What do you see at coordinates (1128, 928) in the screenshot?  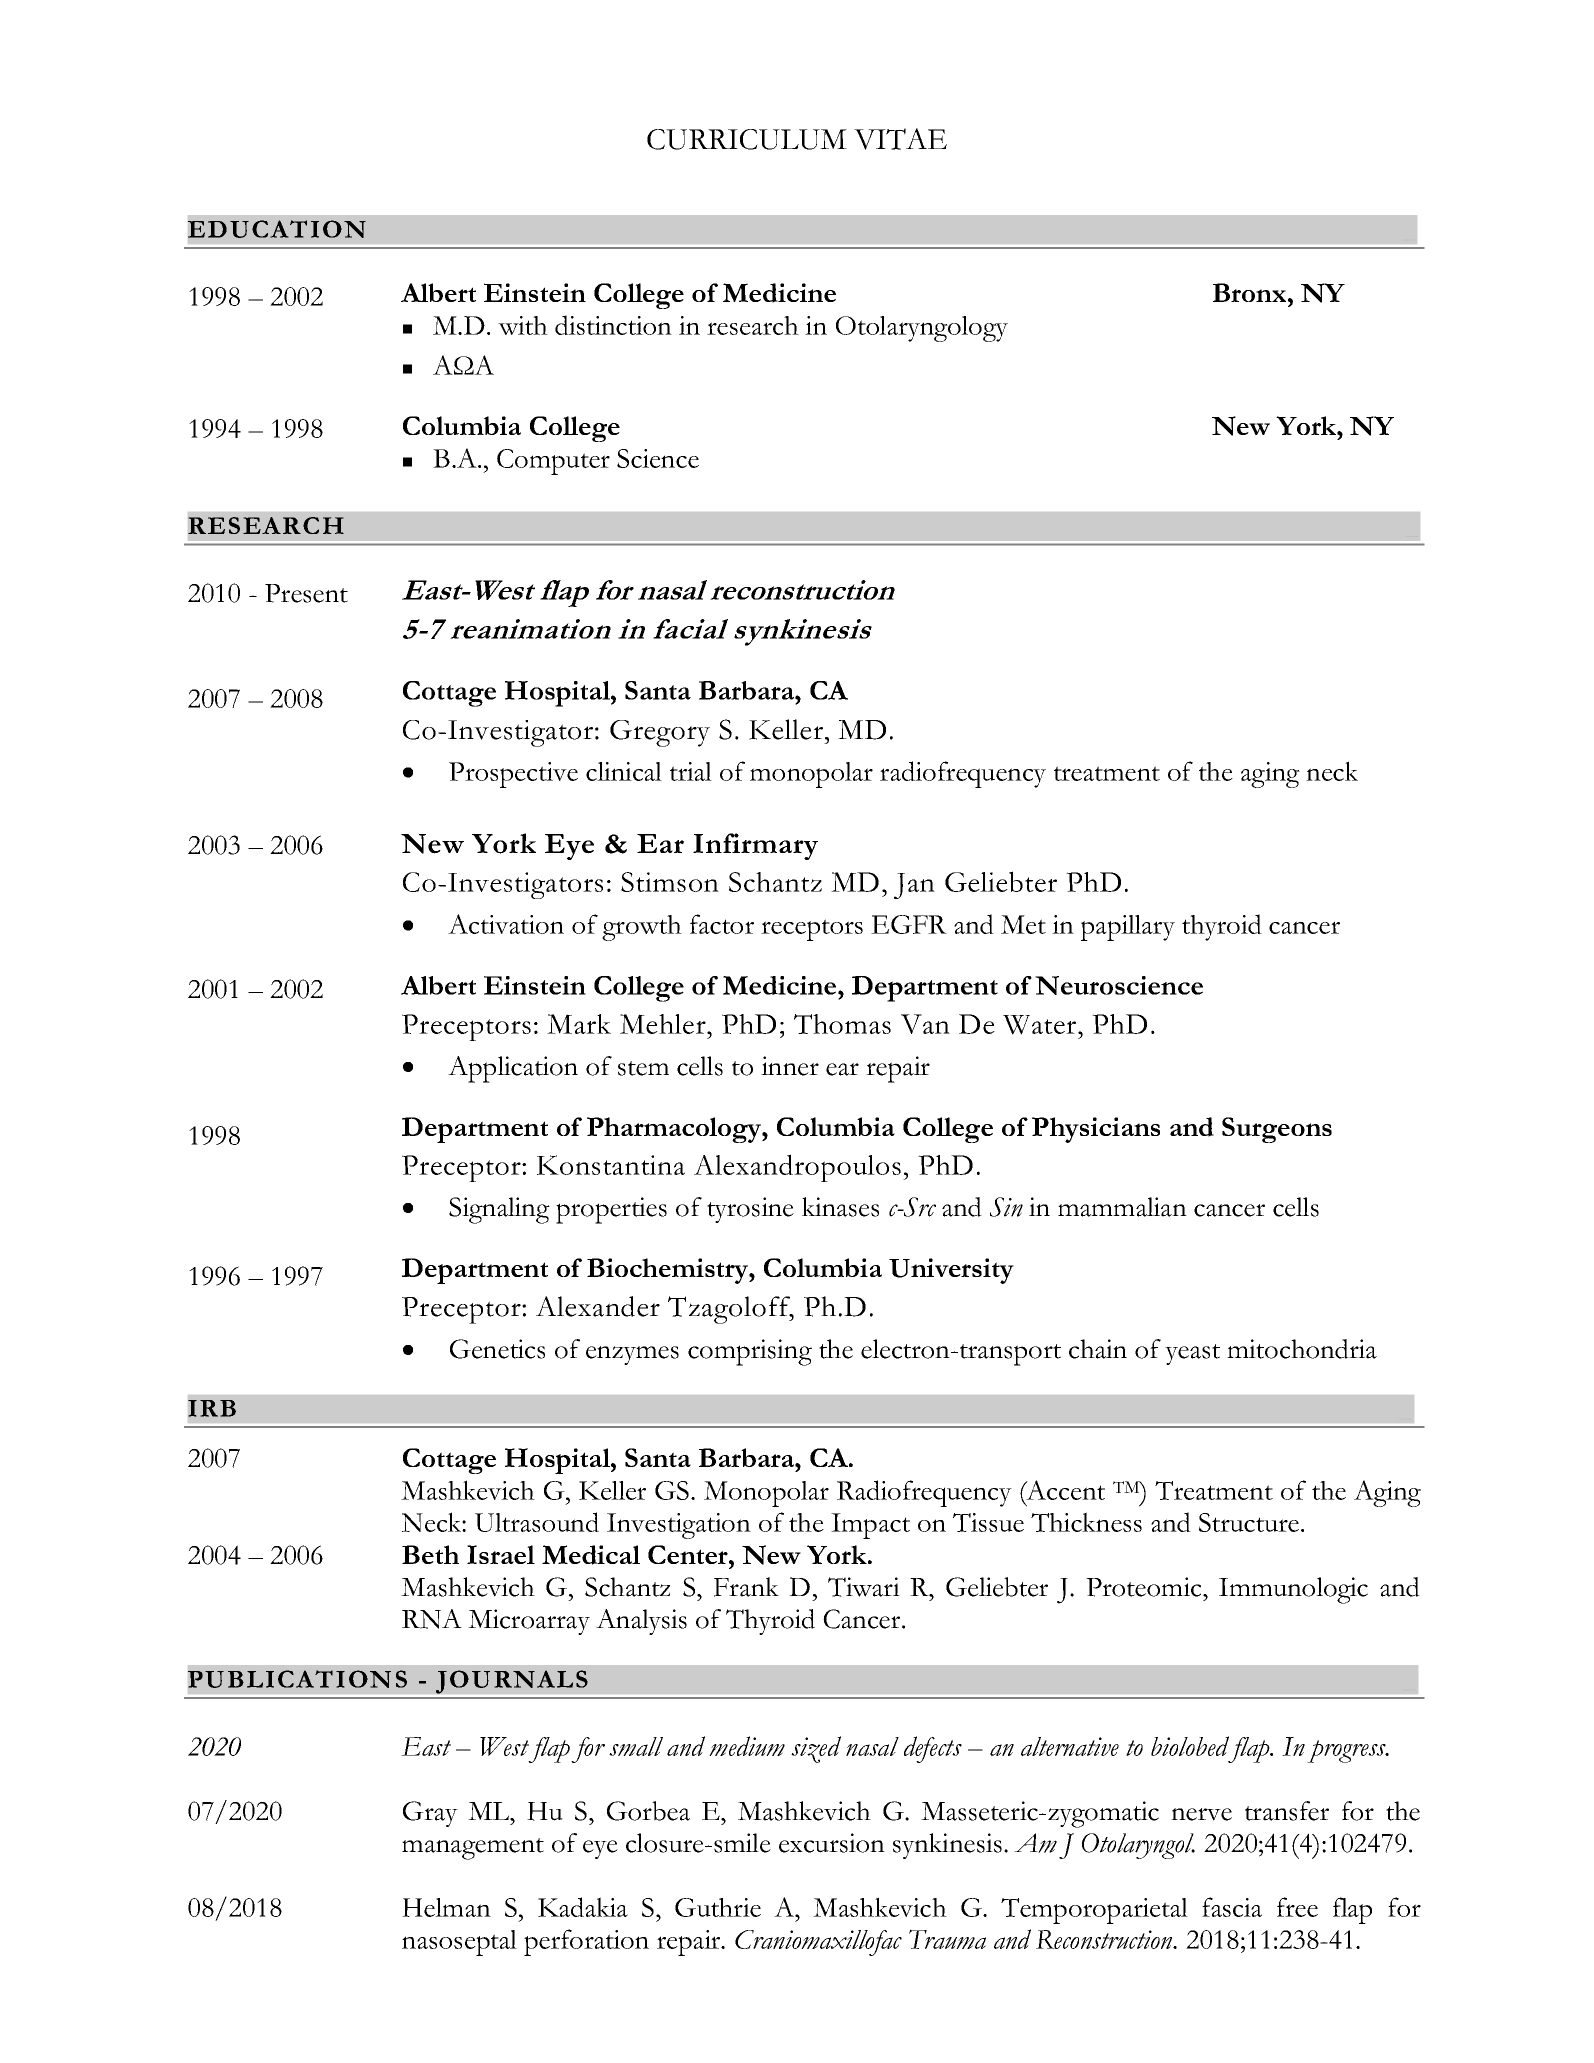 I see `papillary` at bounding box center [1128, 928].
